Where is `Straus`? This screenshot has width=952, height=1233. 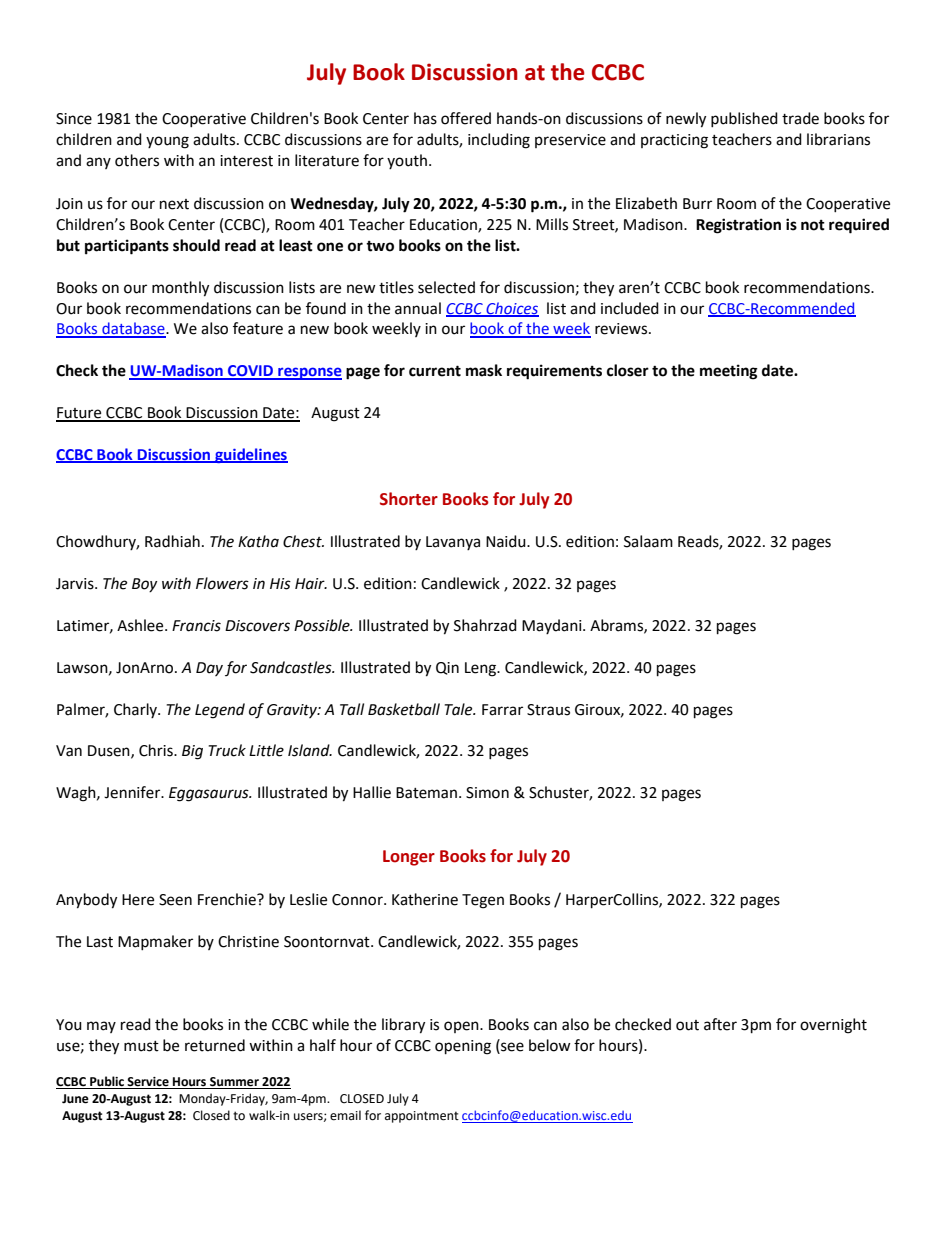
Straus is located at coordinates (548, 710).
